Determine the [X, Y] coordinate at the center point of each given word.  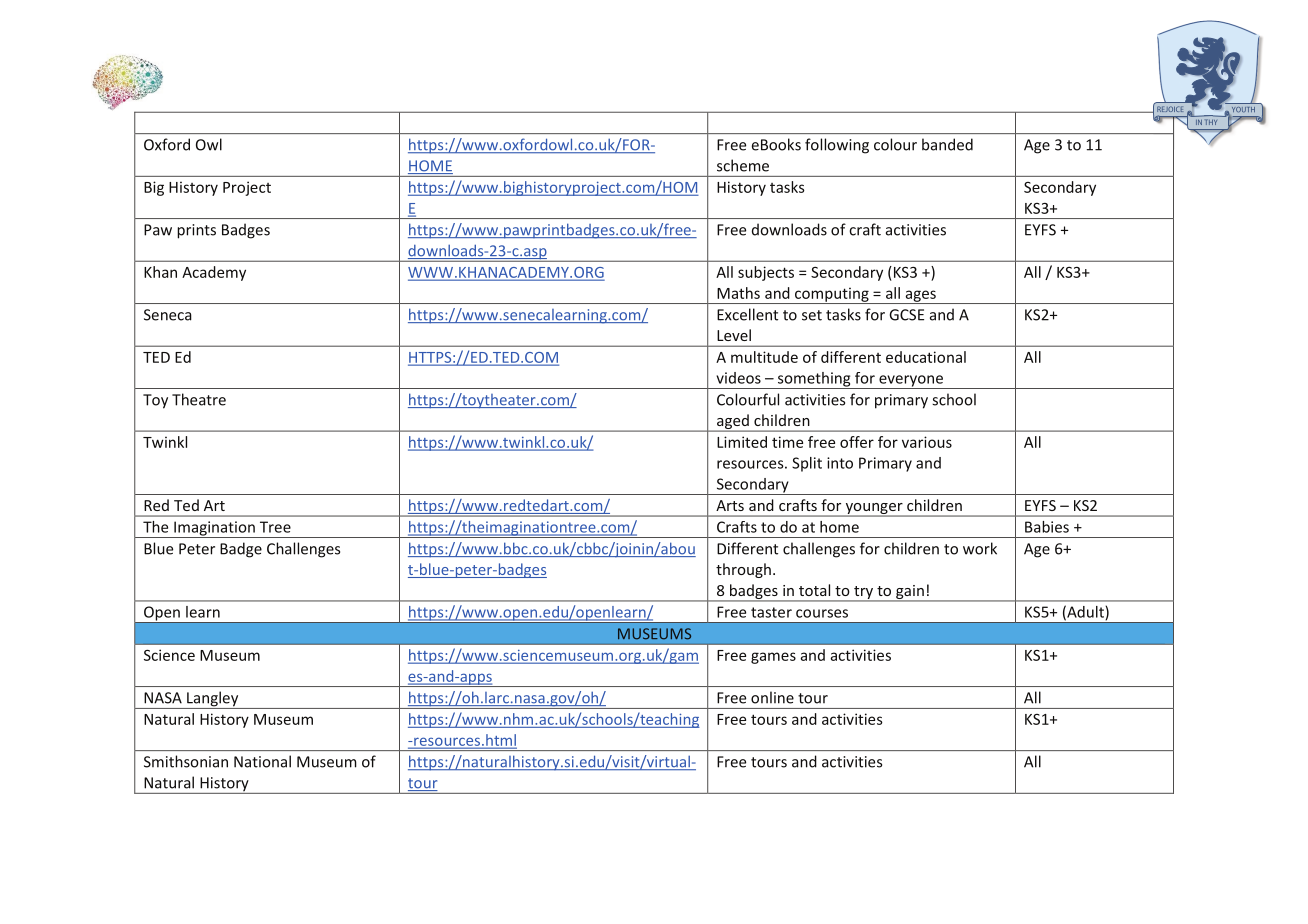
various [927, 442]
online [772, 697]
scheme [743, 165]
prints [196, 231]
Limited [742, 442]
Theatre [199, 399]
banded [947, 144]
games [773, 658]
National [262, 761]
